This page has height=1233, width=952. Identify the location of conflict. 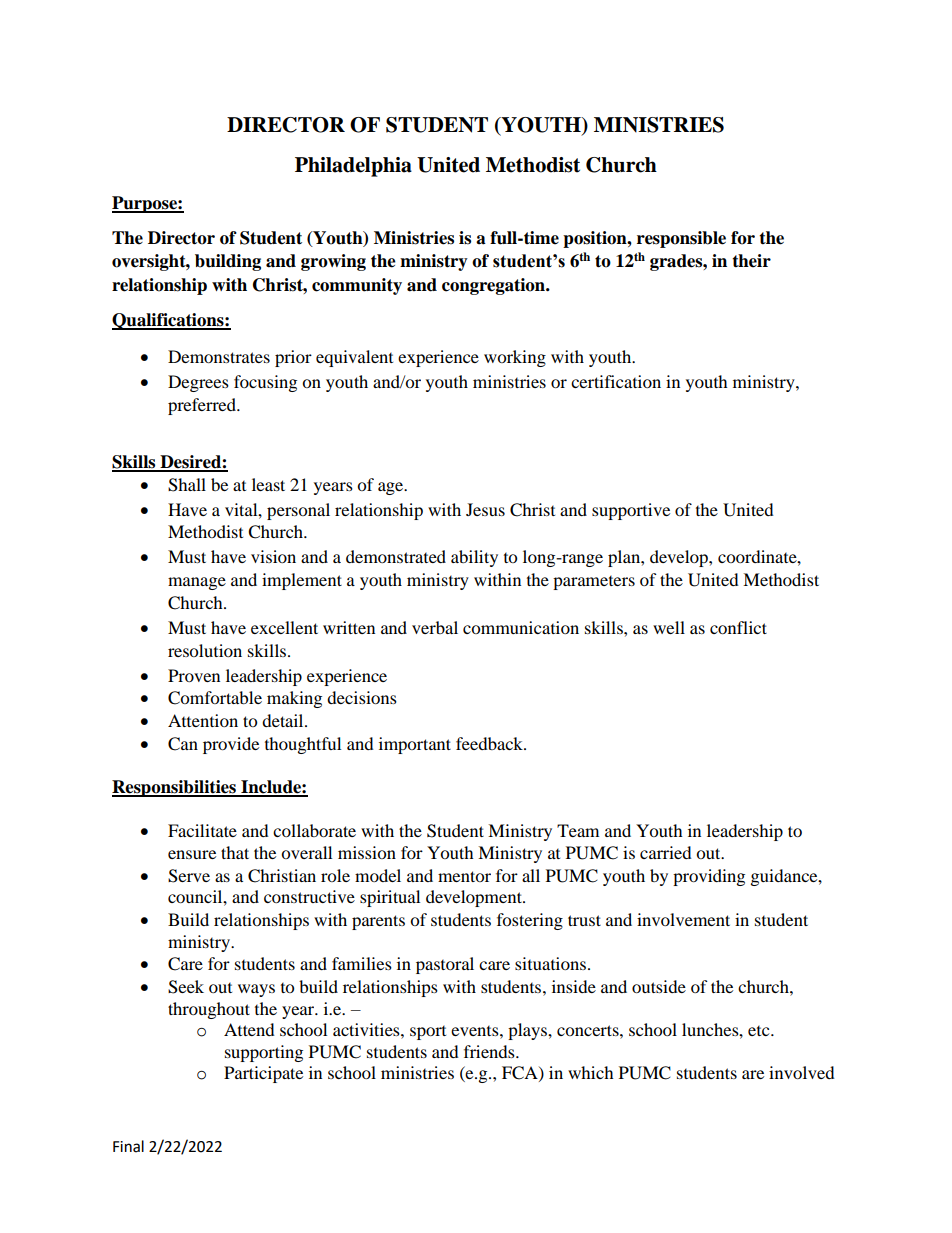
(738, 627).
